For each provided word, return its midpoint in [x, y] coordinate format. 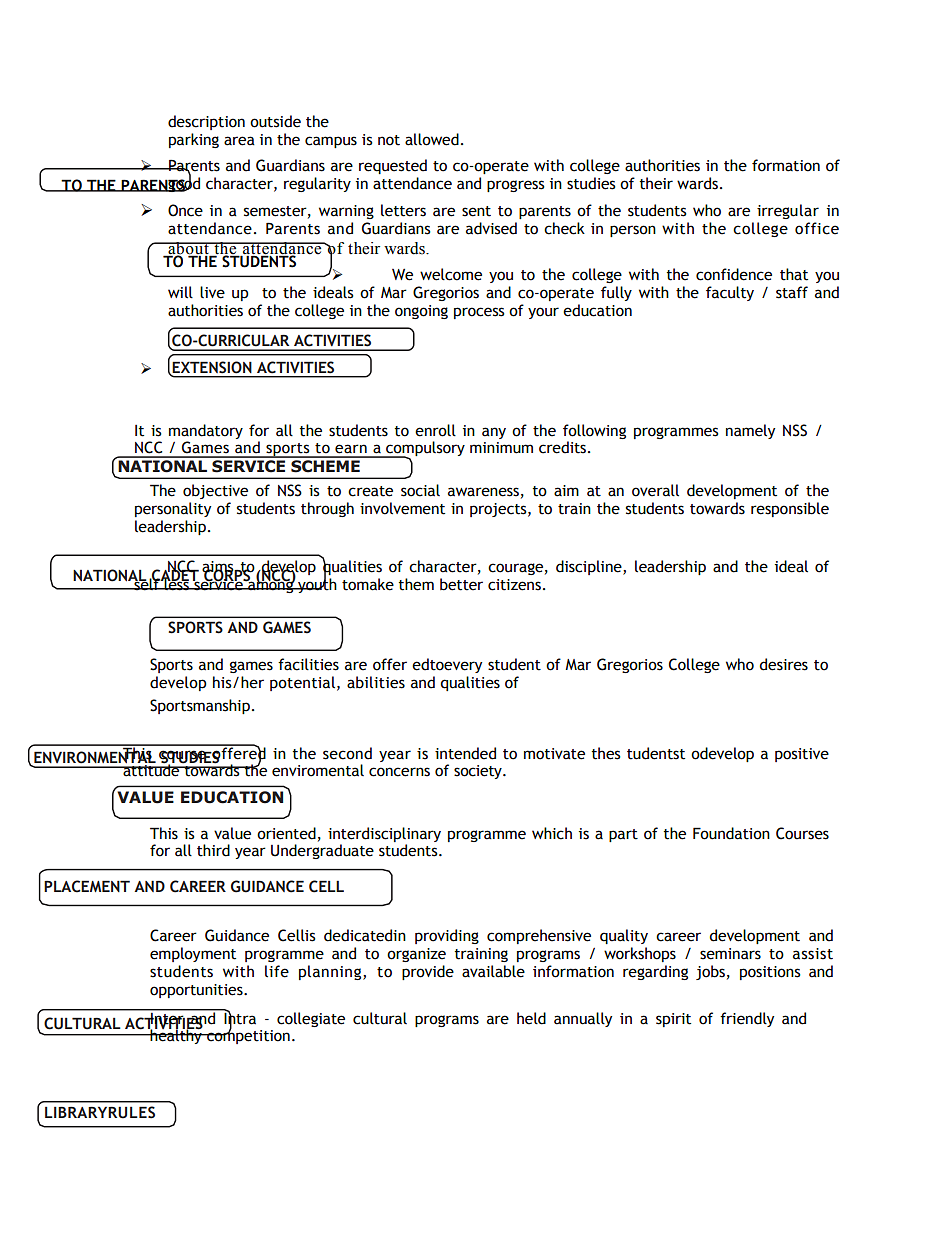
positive [802, 755]
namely [750, 431]
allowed [432, 139]
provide [428, 972]
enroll [435, 430]
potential [302, 683]
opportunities [197, 991]
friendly [747, 1019]
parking [194, 140]
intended [465, 753]
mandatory [206, 431]
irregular [788, 211]
